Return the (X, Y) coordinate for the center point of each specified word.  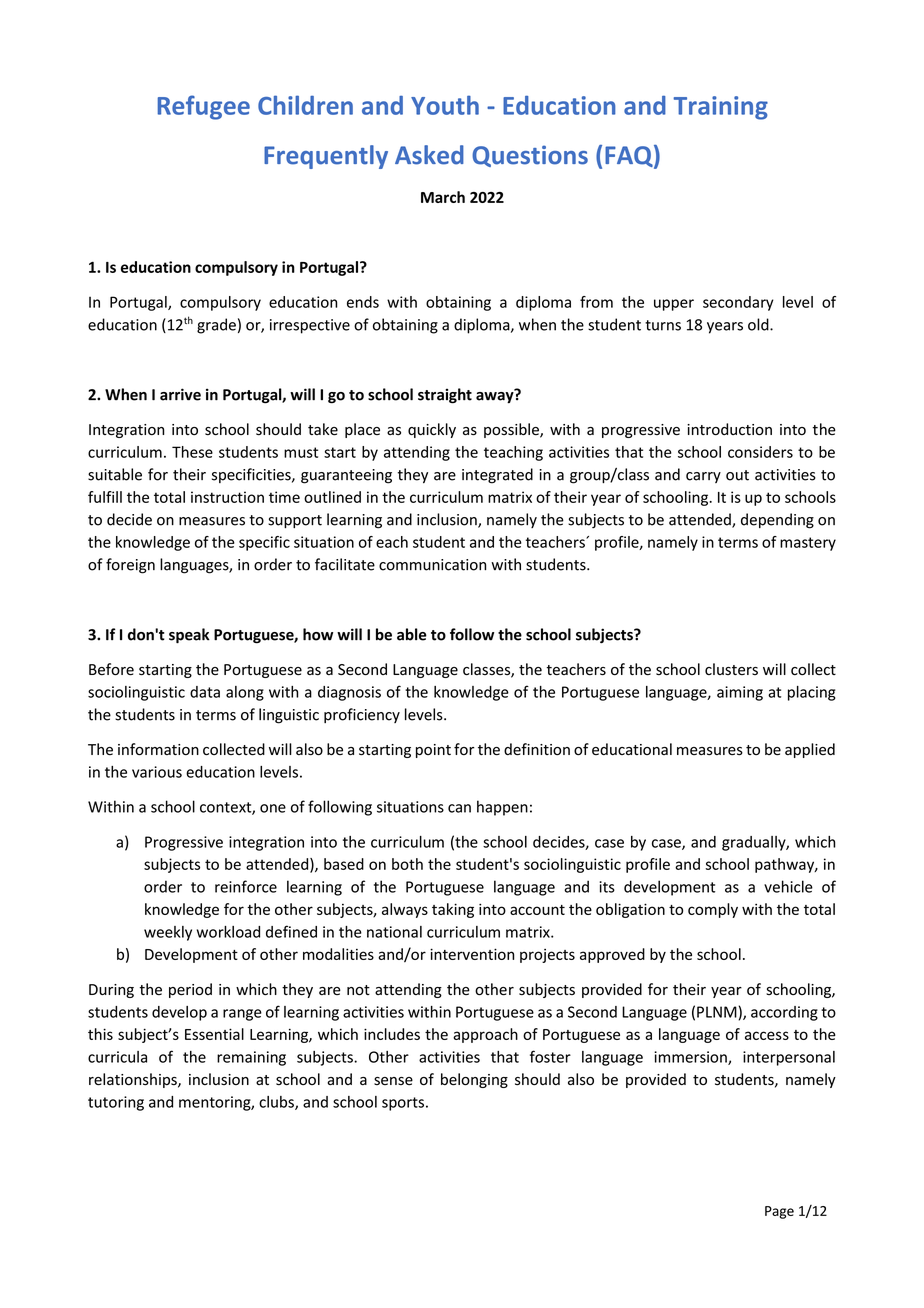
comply (713, 910)
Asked (429, 155)
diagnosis (349, 693)
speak (189, 636)
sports (403, 1104)
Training (721, 108)
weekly (168, 933)
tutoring (116, 1103)
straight (445, 396)
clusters (731, 669)
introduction (729, 429)
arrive (180, 394)
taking (453, 910)
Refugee (204, 107)
